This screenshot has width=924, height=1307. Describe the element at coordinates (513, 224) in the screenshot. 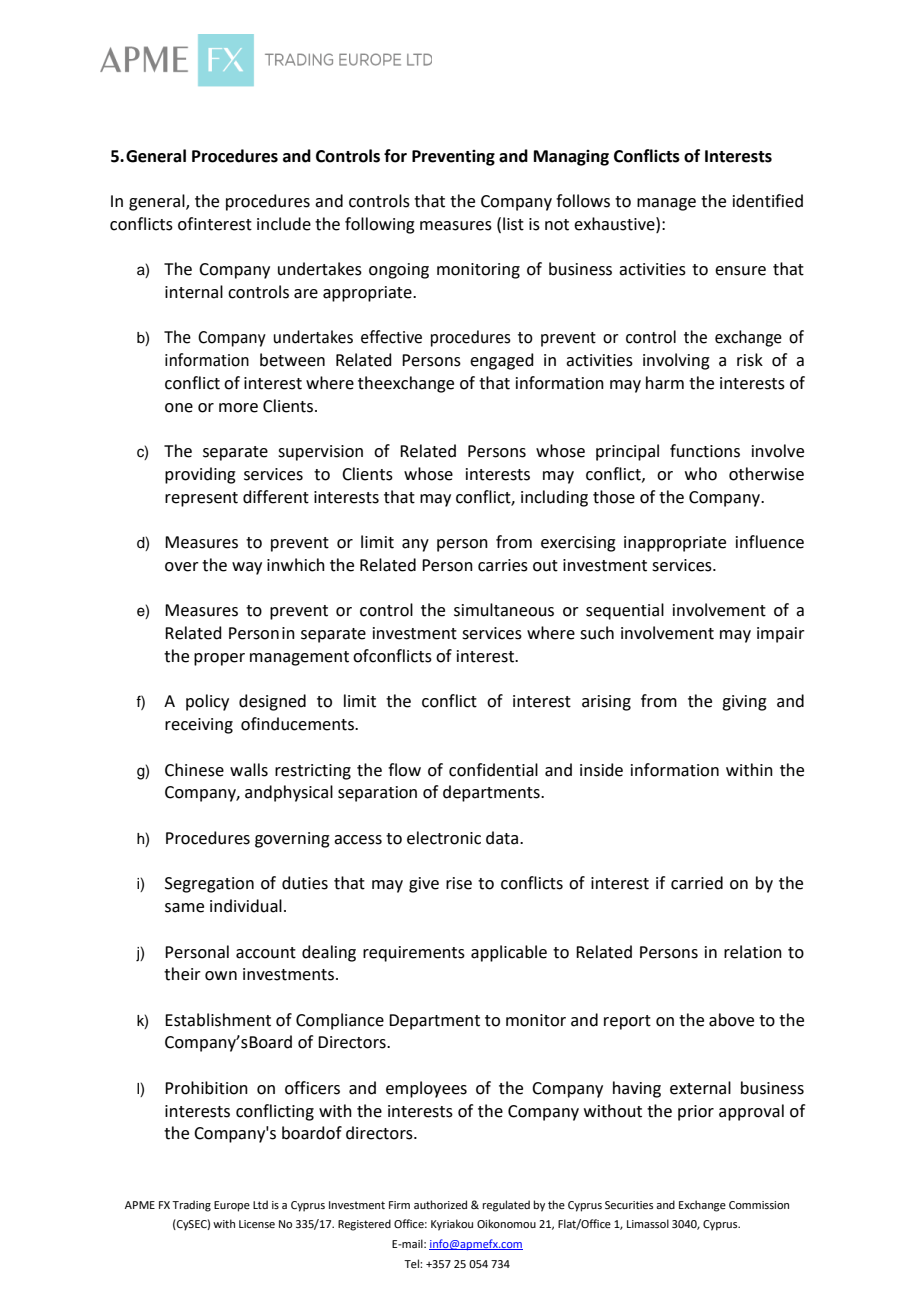

I see `list` at that location.
